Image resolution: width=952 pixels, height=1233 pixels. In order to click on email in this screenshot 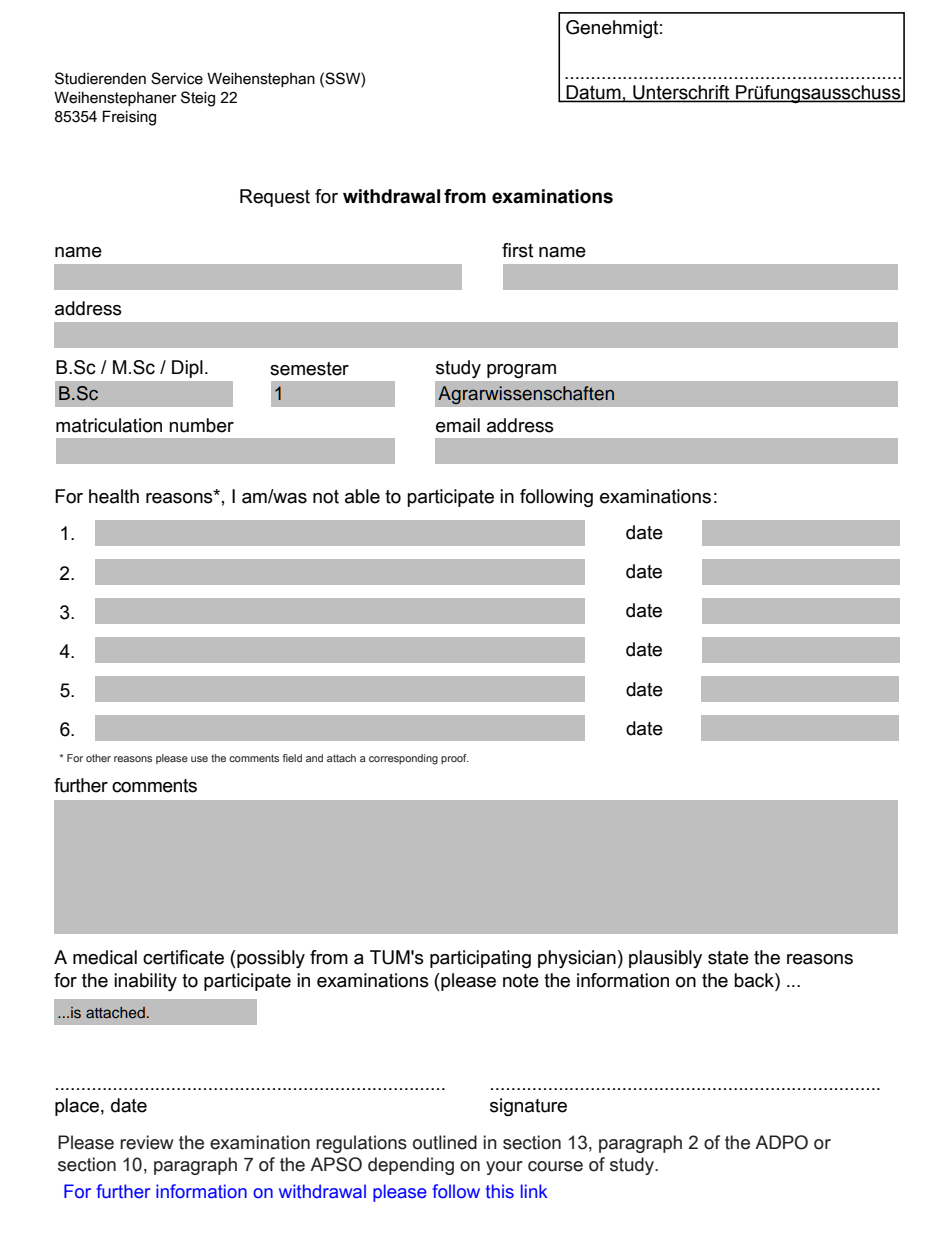, I will do `click(458, 425)`.
